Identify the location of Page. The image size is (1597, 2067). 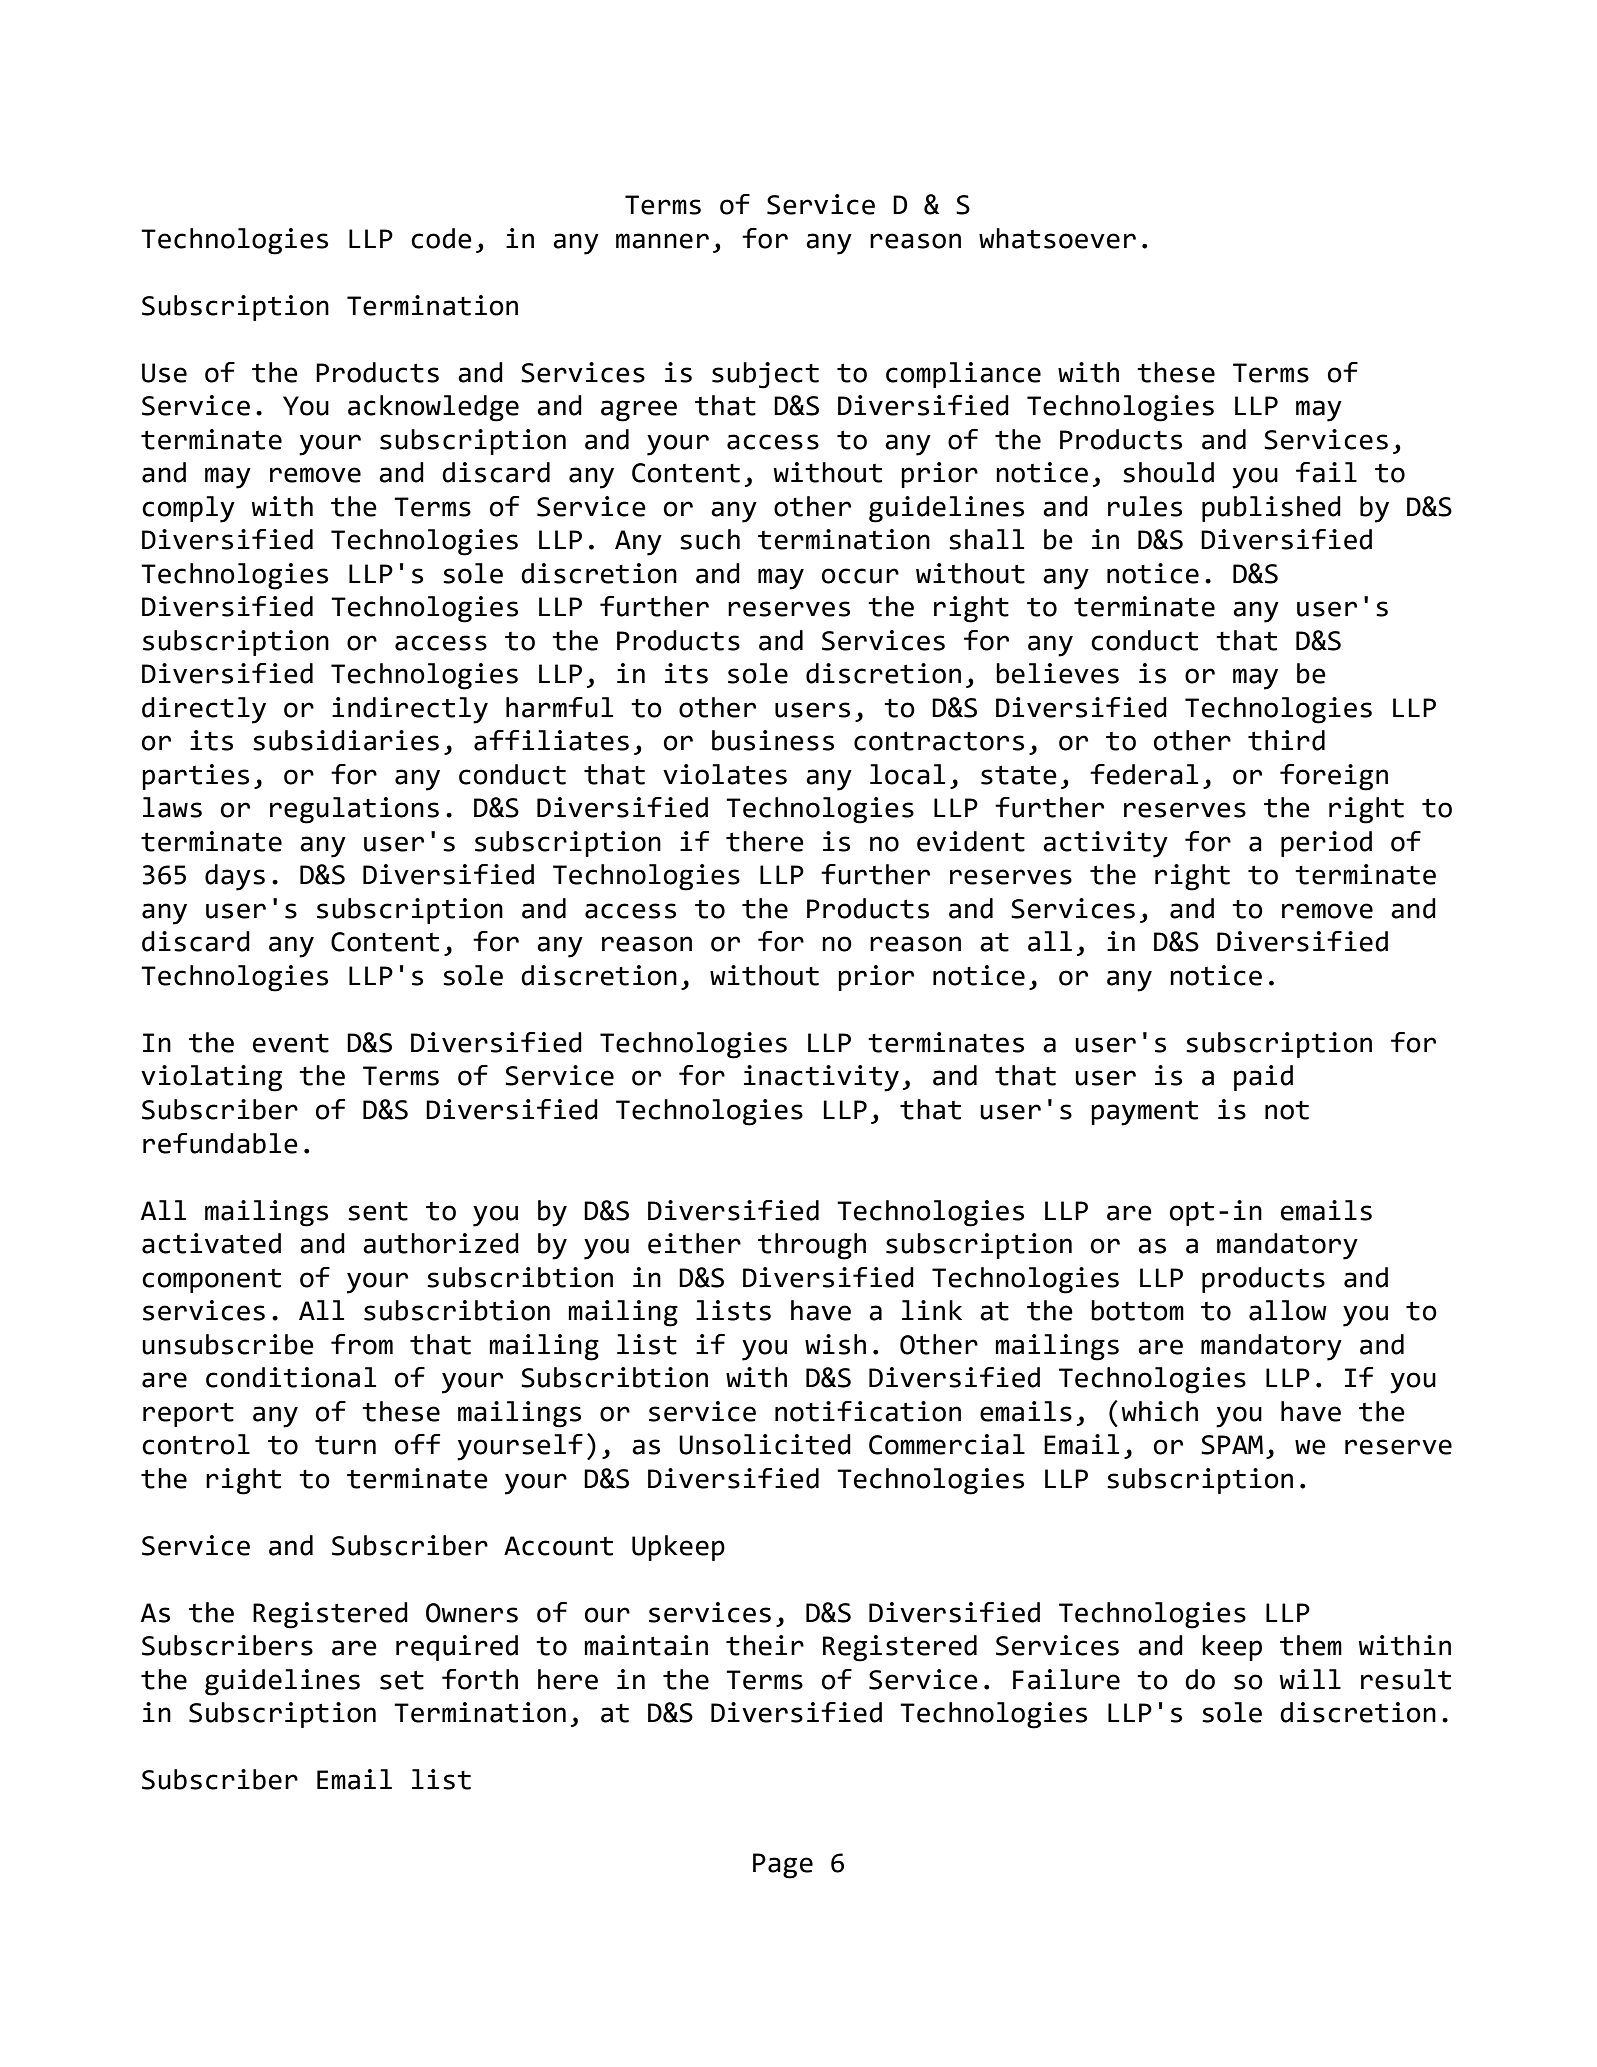
(783, 1866).
